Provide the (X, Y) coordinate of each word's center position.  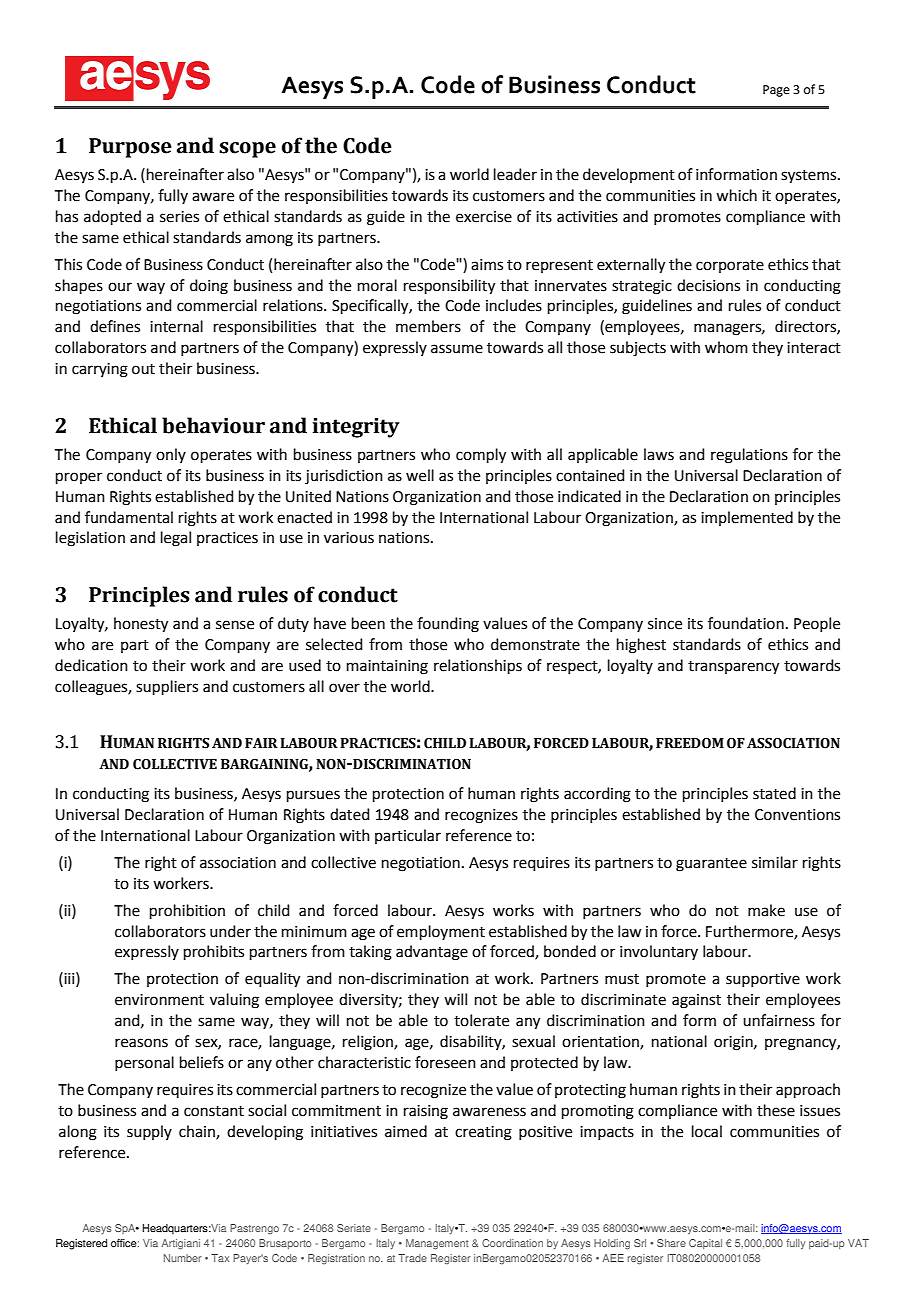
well (420, 475)
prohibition (187, 911)
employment (441, 932)
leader (515, 174)
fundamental (129, 517)
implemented (747, 518)
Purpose (130, 148)
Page (776, 91)
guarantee (711, 865)
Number (183, 1258)
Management (437, 1244)
